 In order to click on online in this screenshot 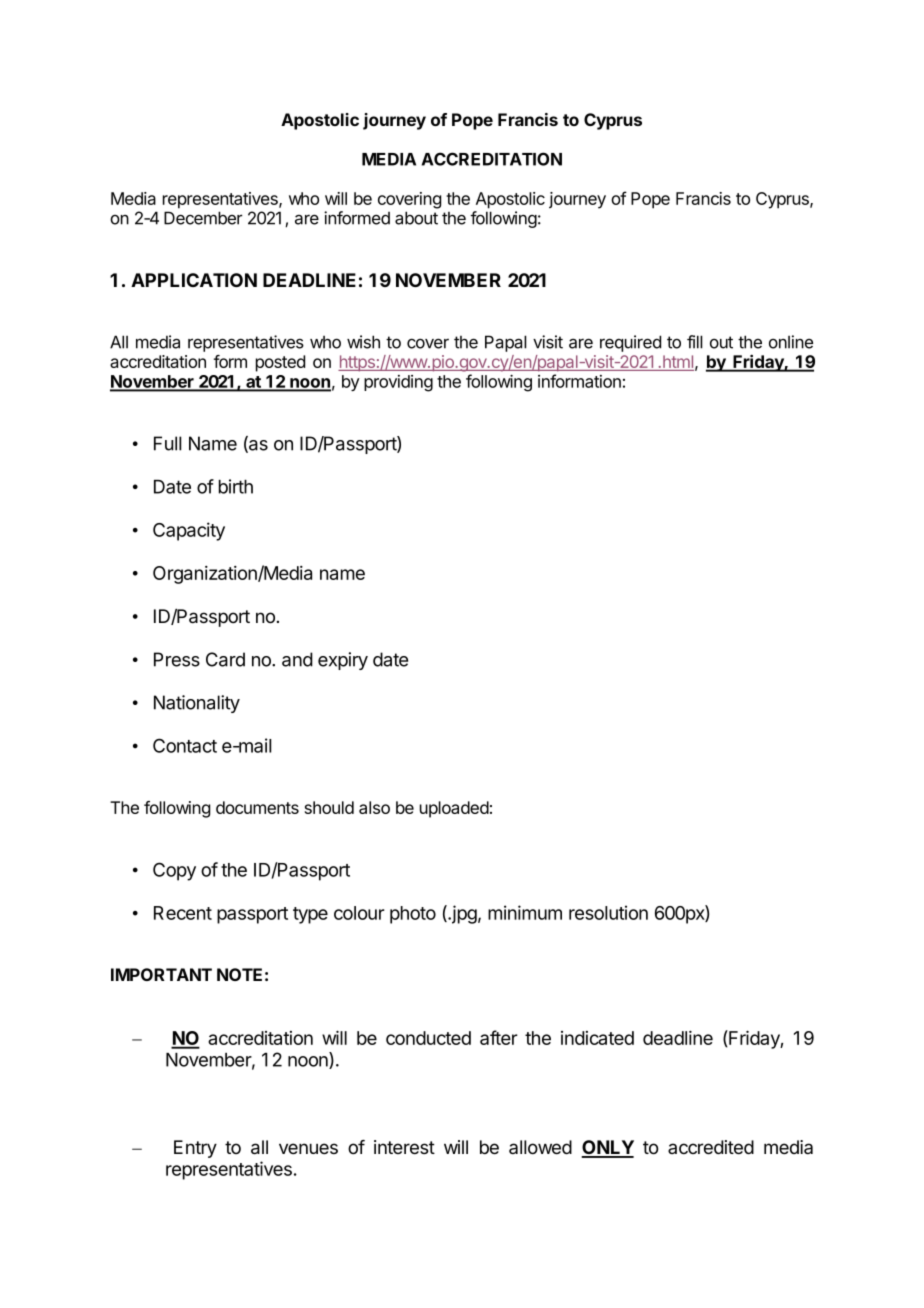, I will do `click(791, 342)`.
